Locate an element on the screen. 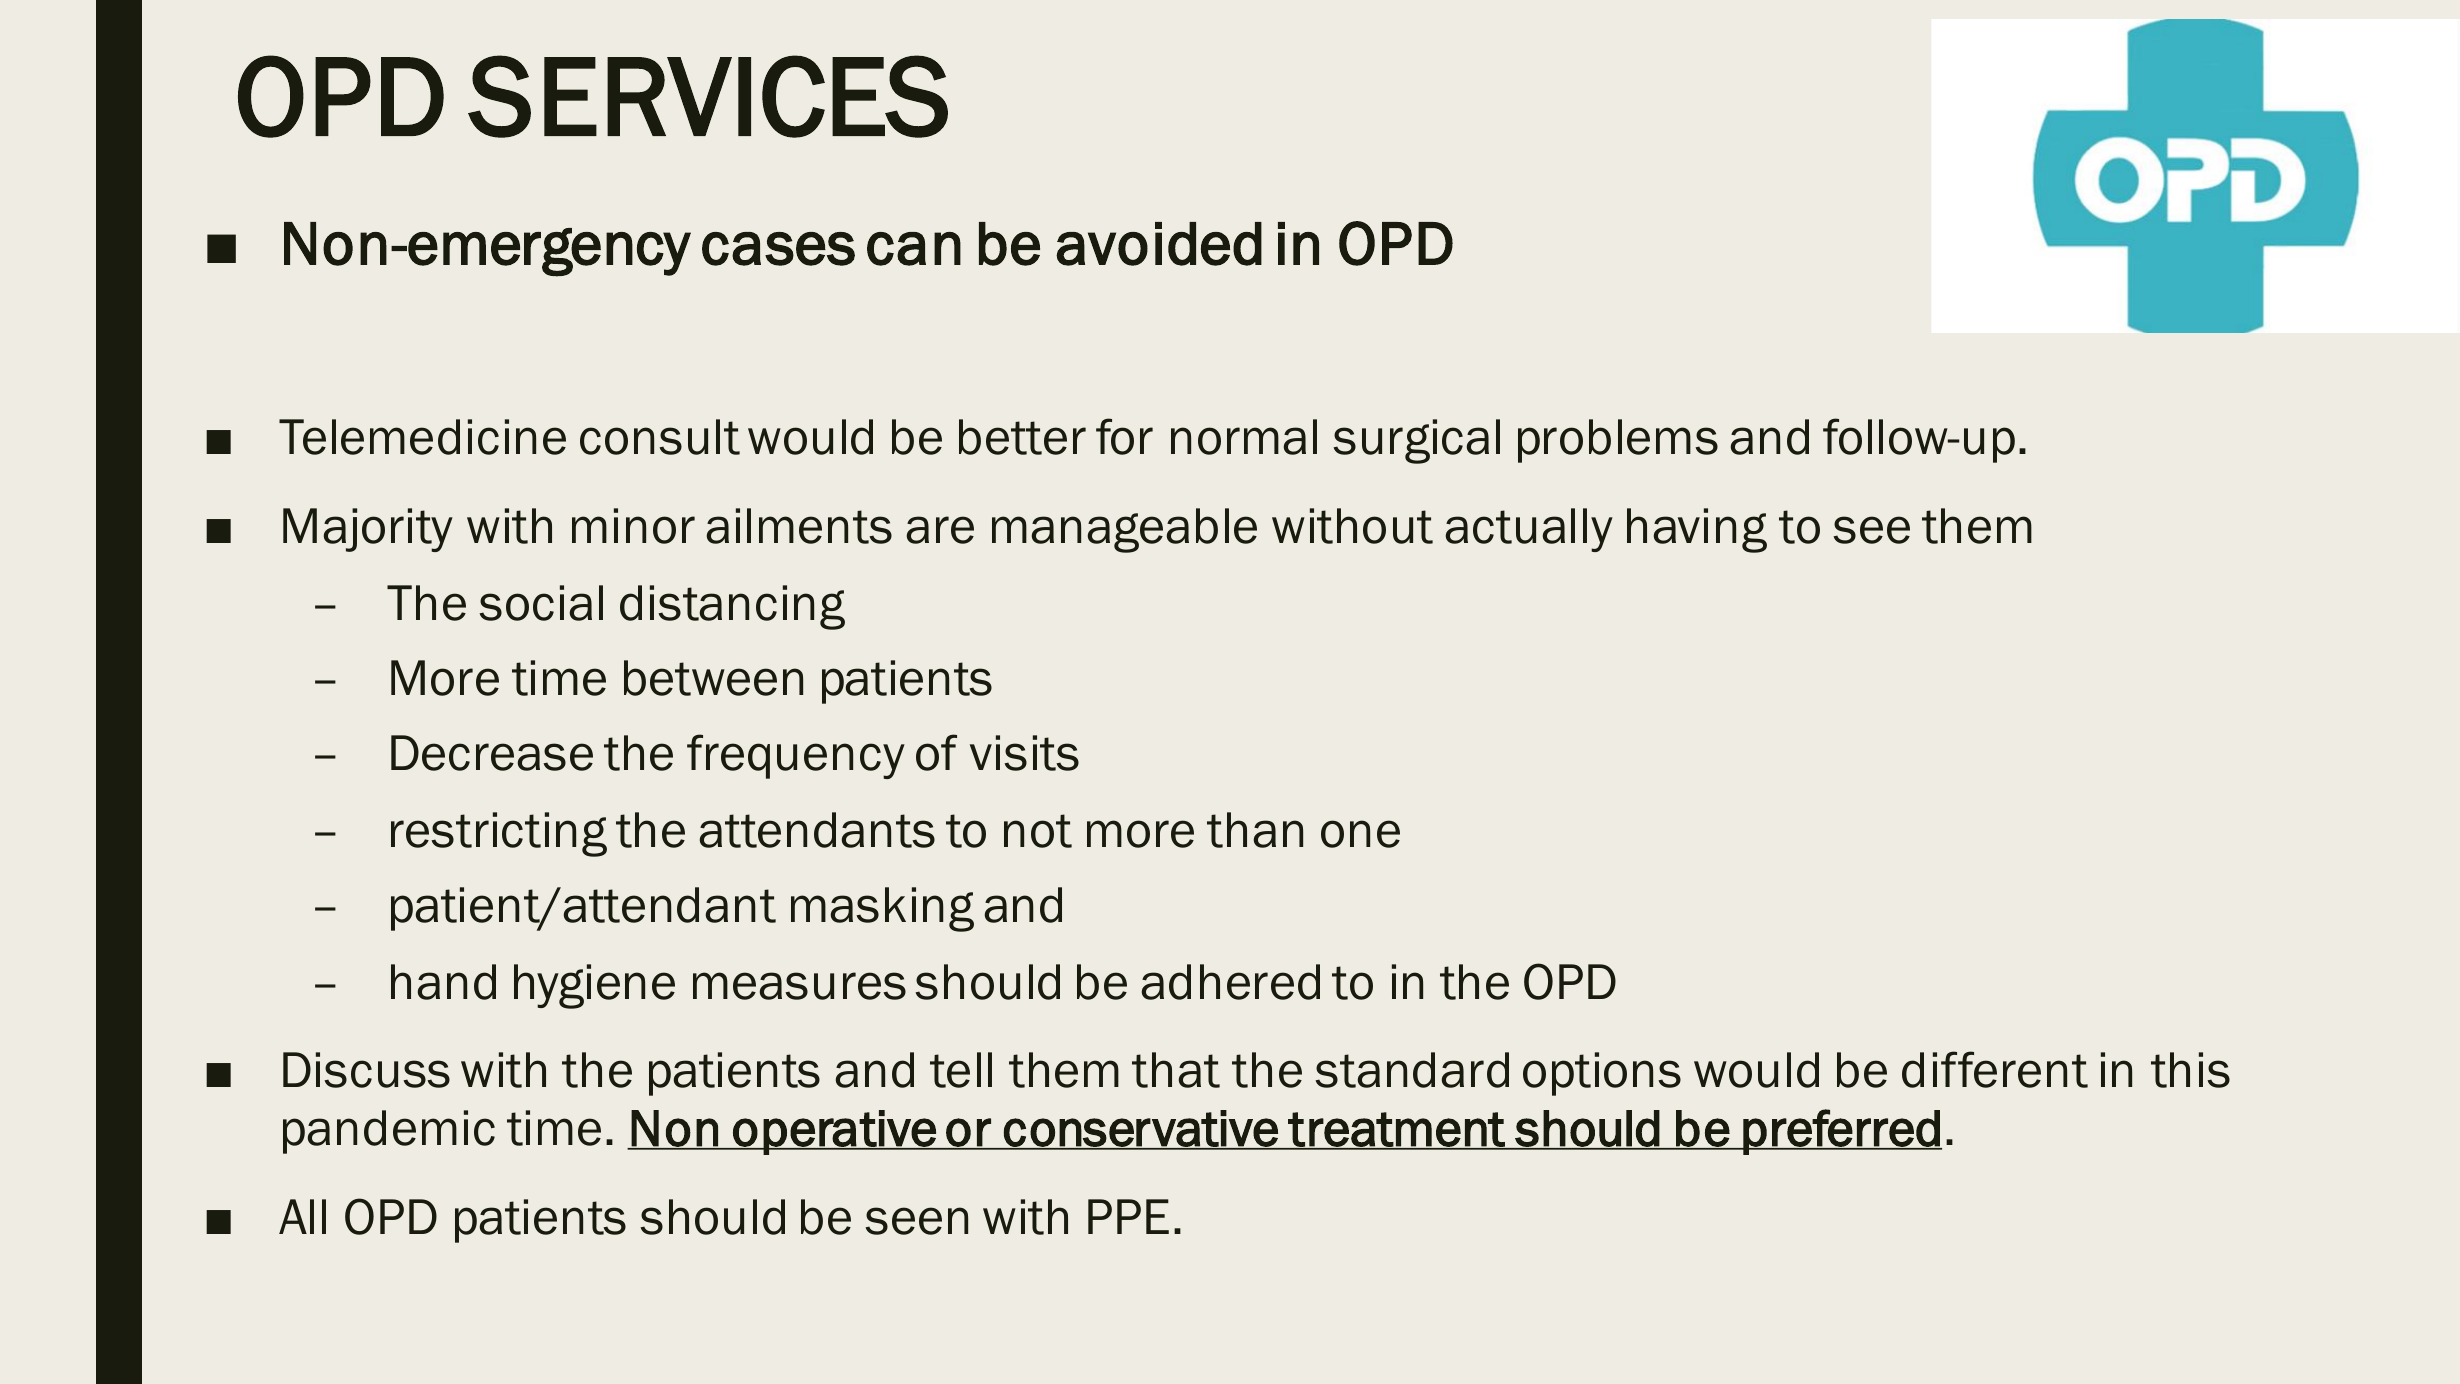  restricting is located at coordinates (499, 834).
